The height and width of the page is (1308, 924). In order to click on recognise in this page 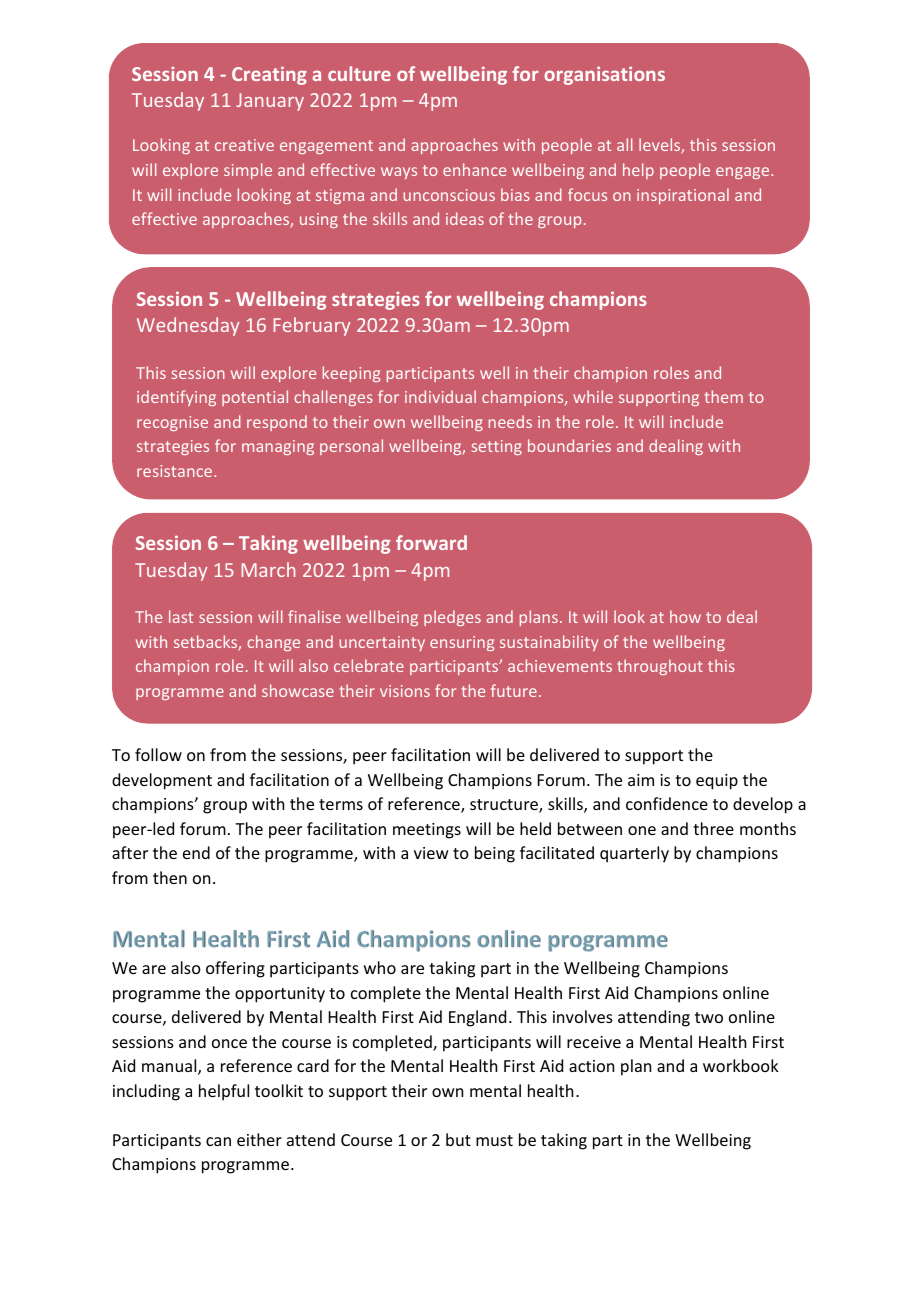, I will do `click(172, 423)`.
